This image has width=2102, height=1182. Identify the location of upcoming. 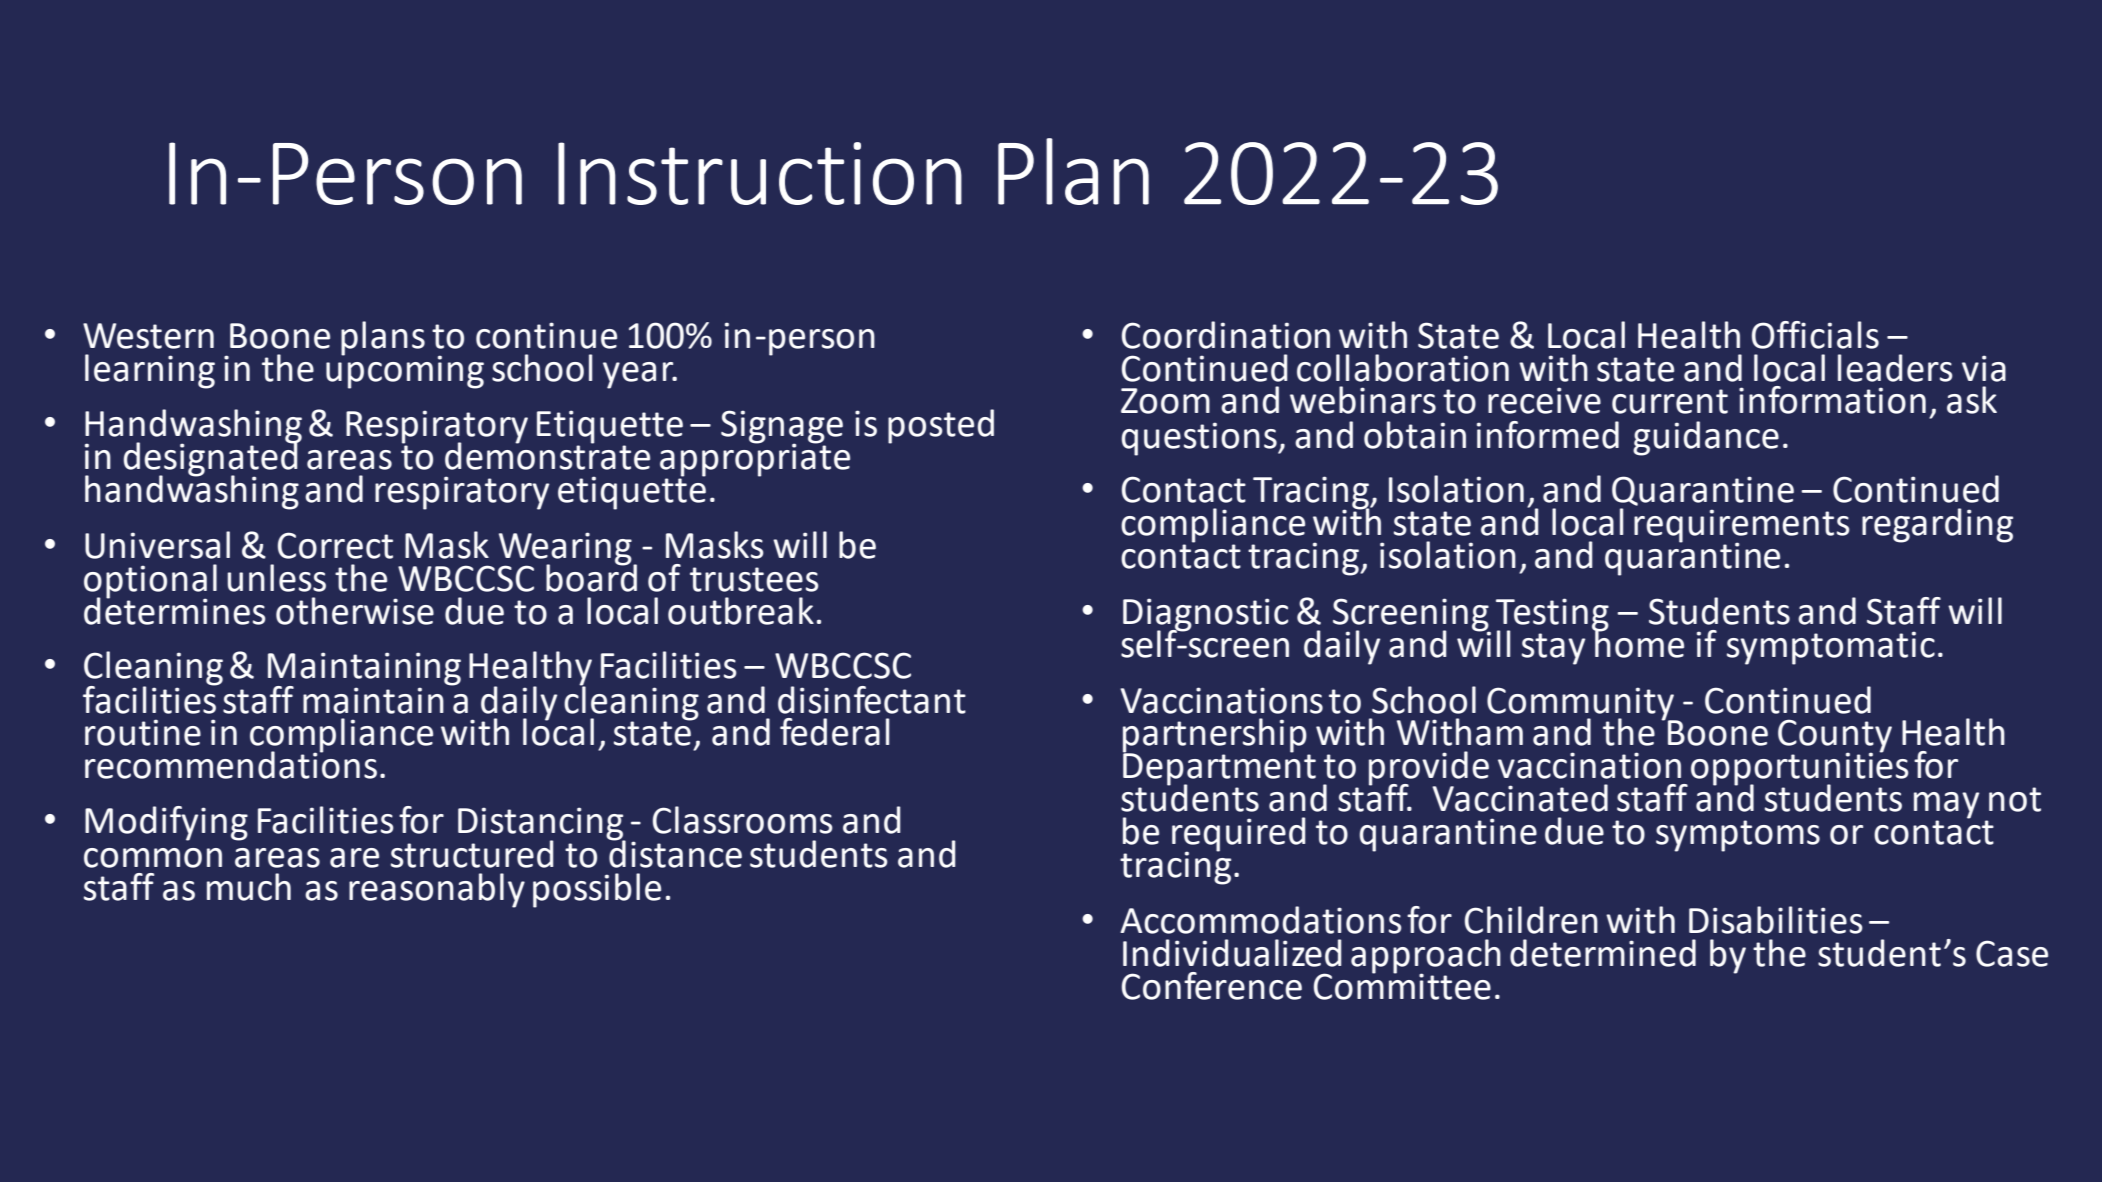
(405, 371).
